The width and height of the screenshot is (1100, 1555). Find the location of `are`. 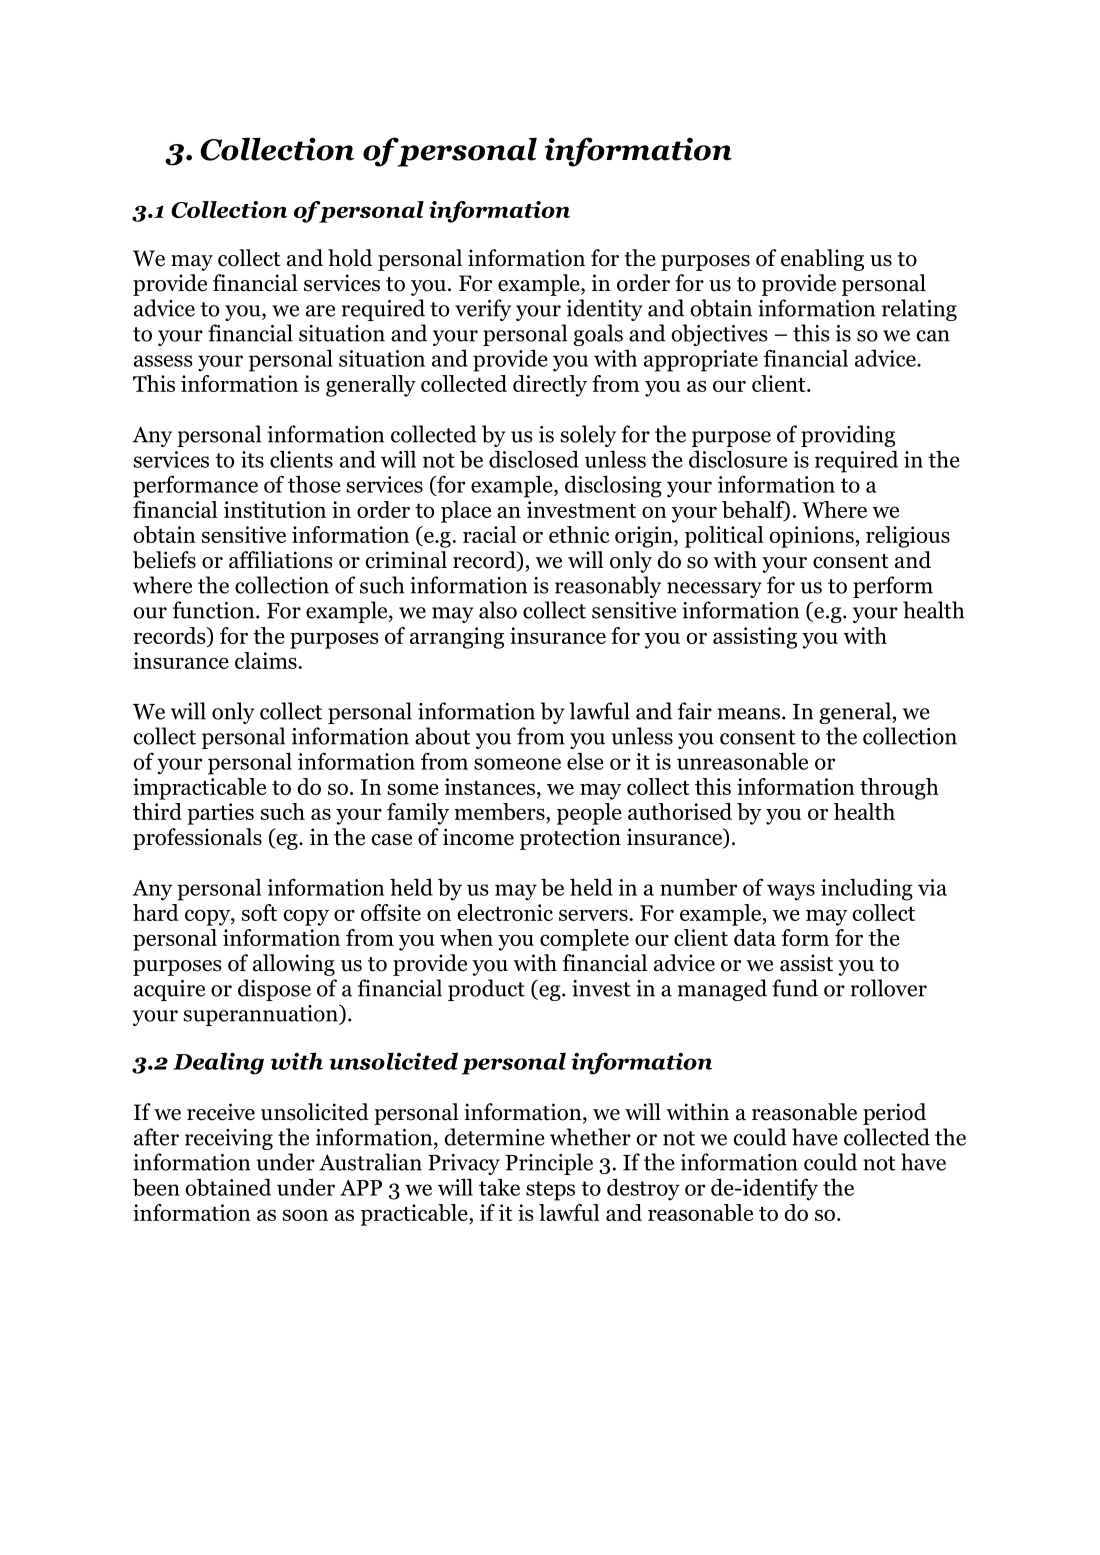

are is located at coordinates (320, 311).
